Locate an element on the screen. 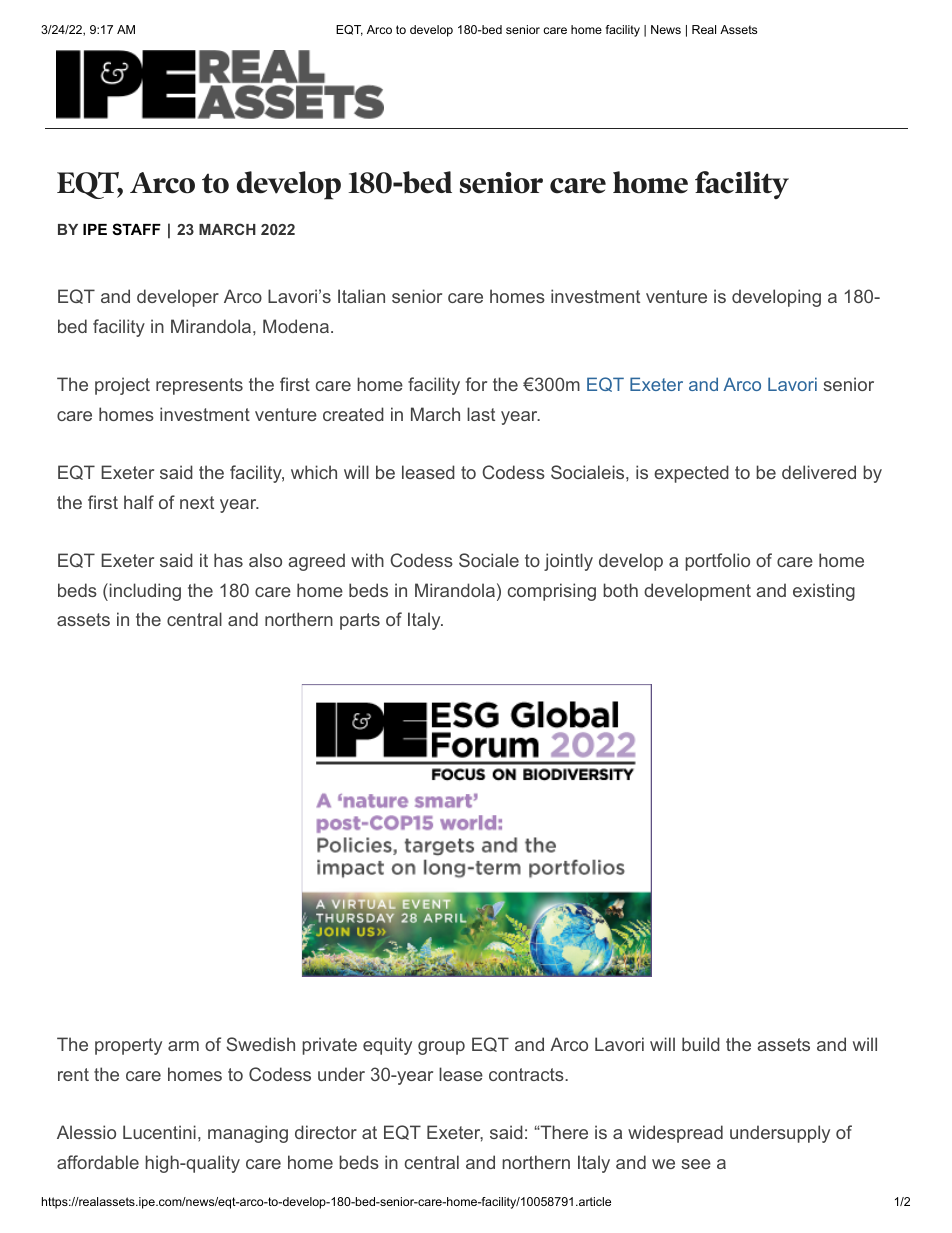  parts is located at coordinates (360, 621).
